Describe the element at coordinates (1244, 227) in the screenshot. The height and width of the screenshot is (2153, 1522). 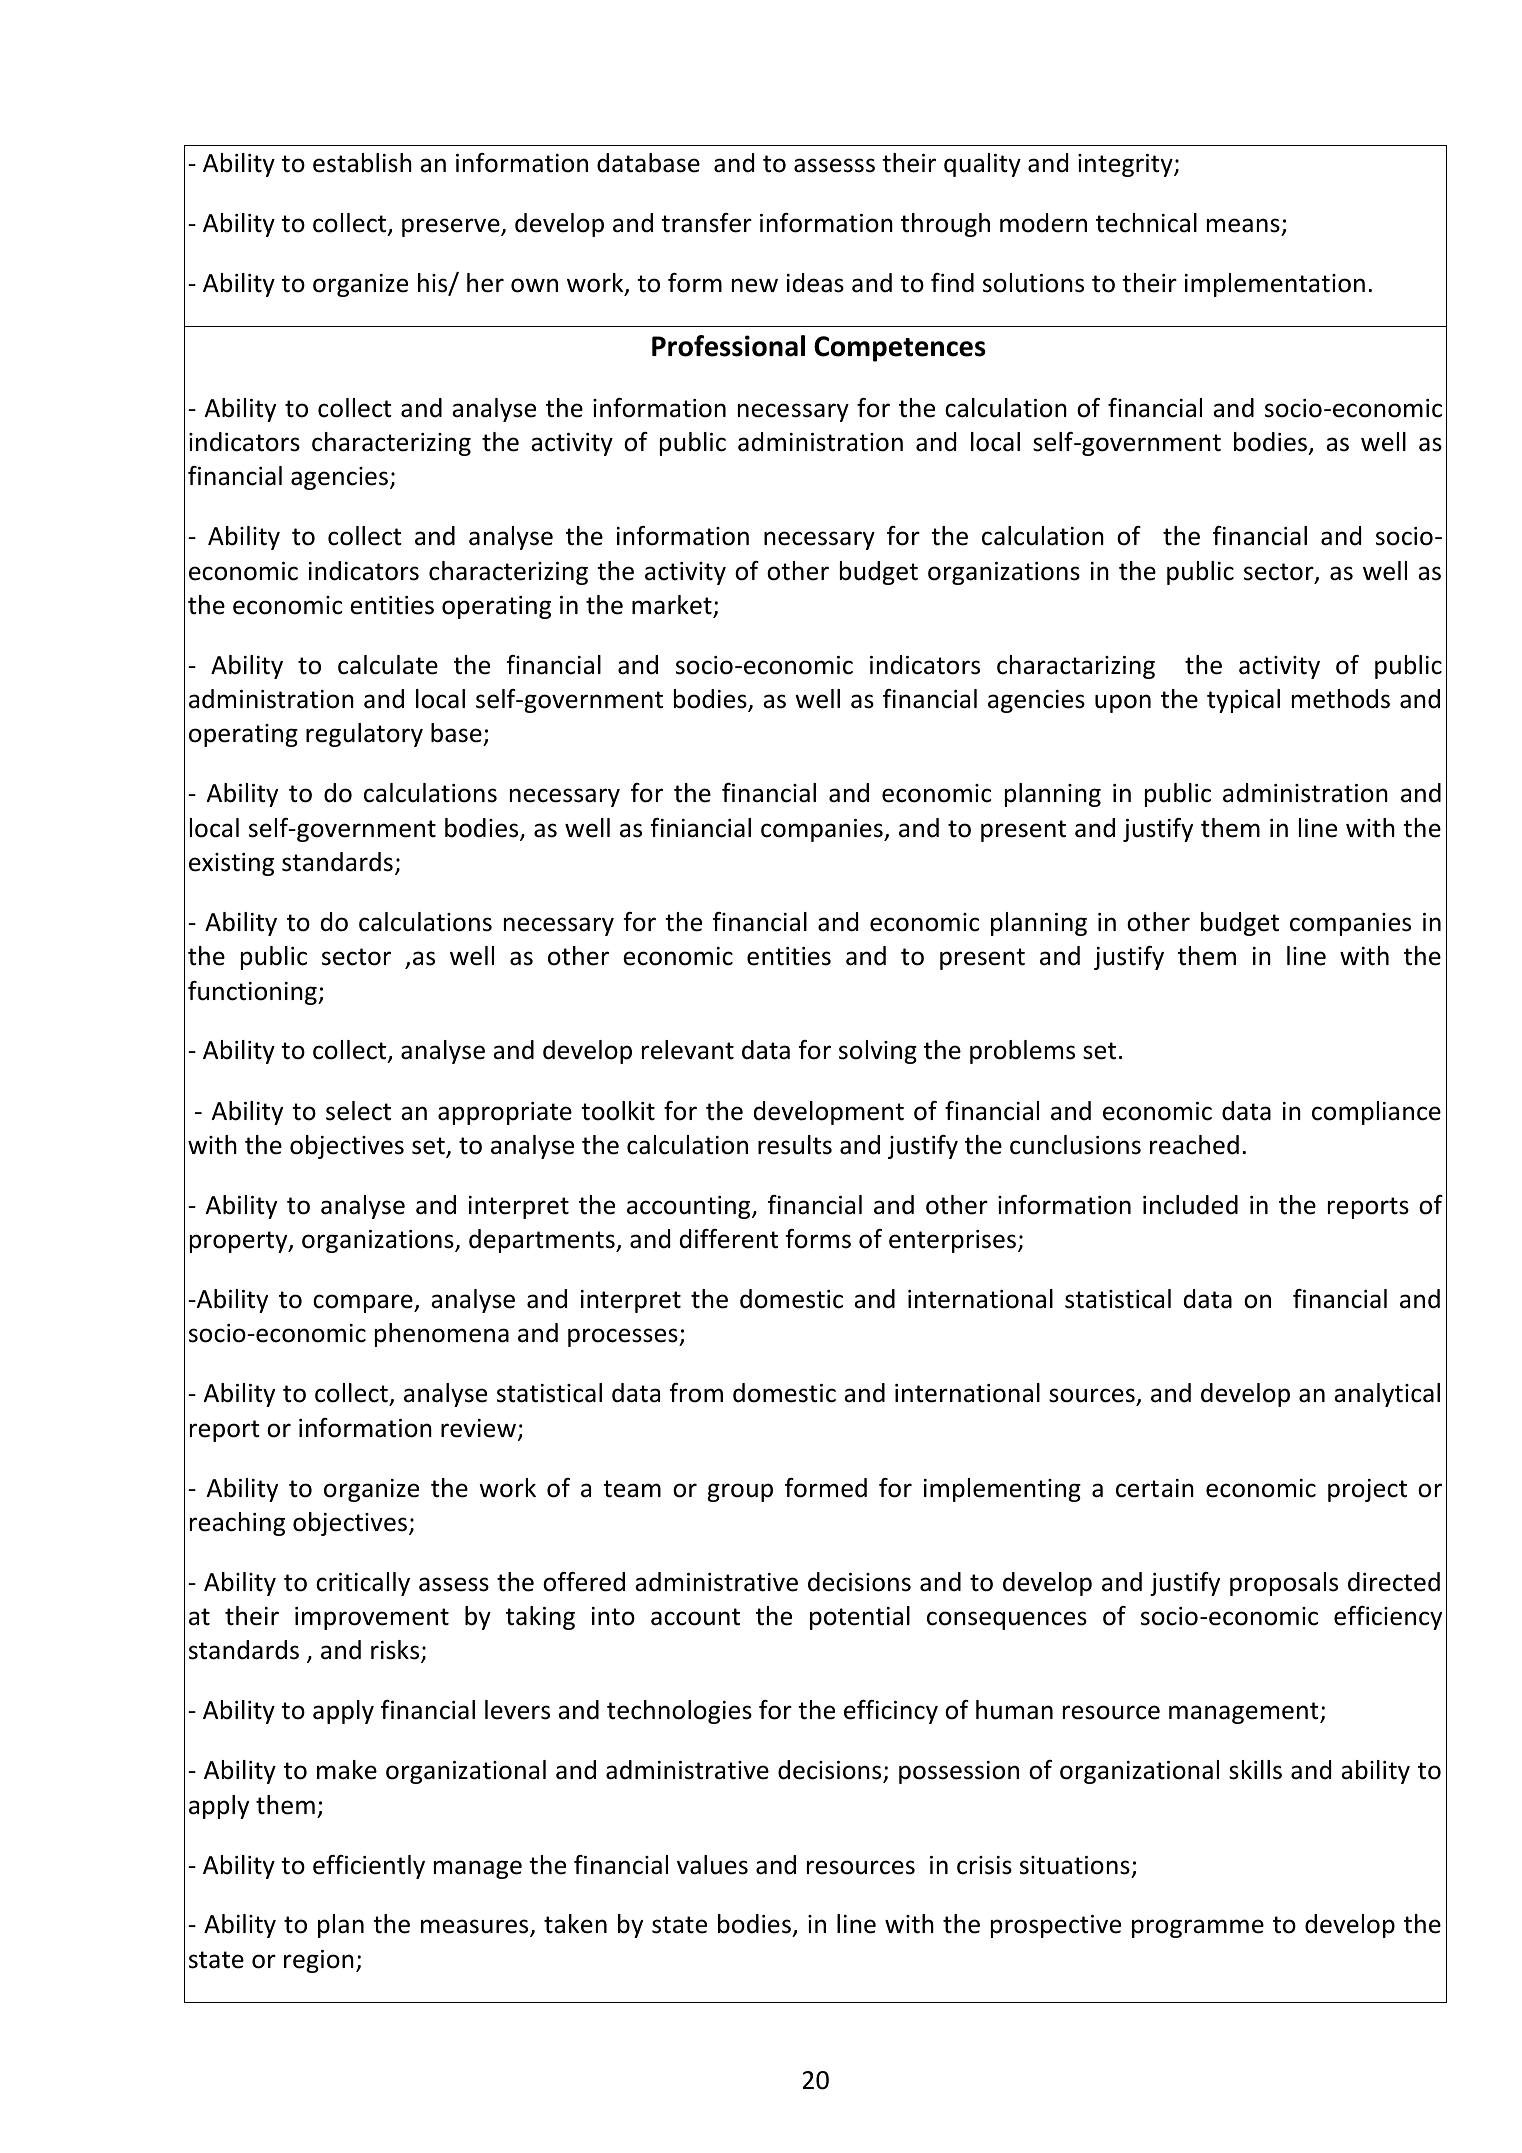
I see `means` at that location.
